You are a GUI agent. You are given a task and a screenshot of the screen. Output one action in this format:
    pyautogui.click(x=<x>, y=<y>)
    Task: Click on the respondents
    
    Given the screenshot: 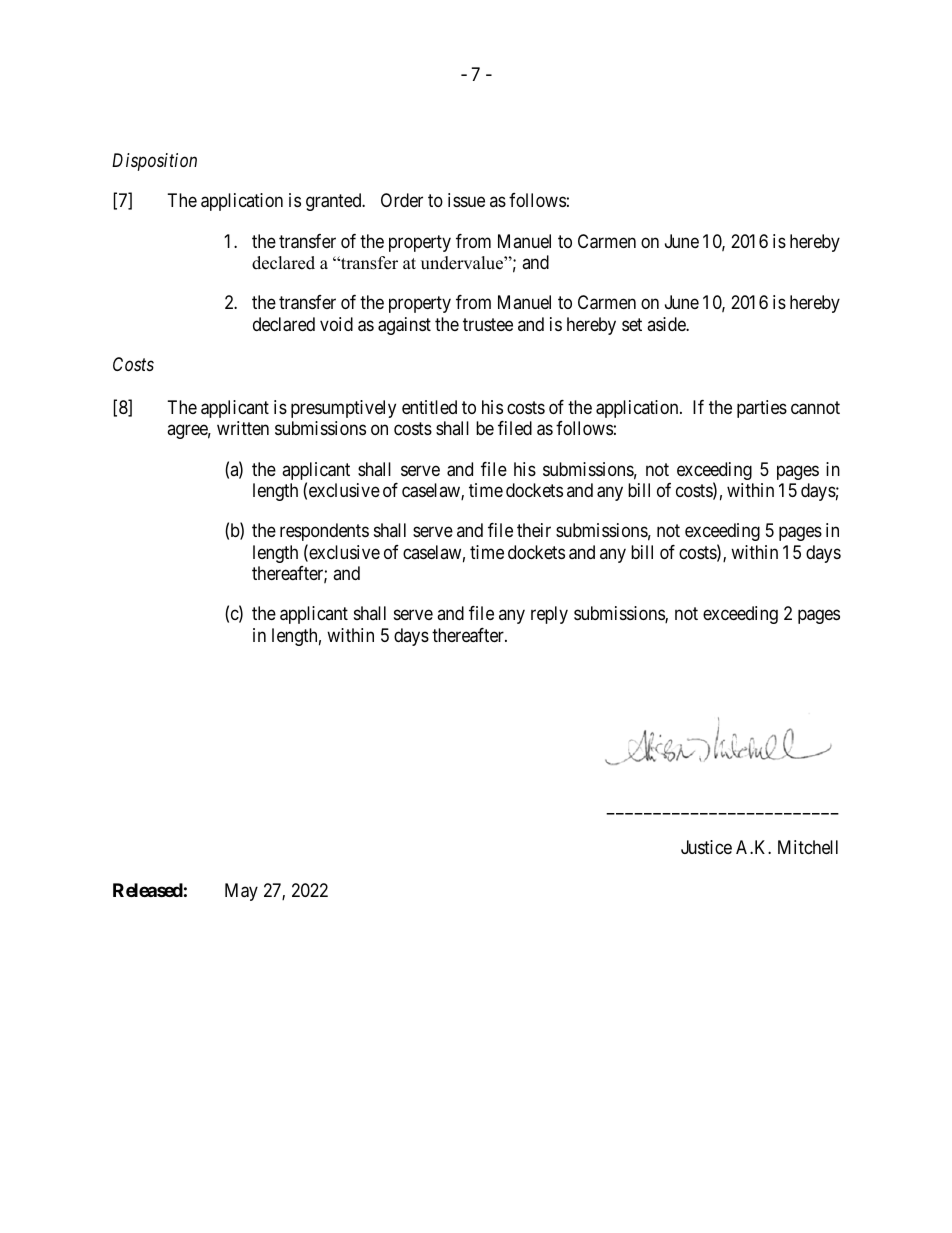 What is the action you would take?
    pyautogui.click(x=324, y=532)
